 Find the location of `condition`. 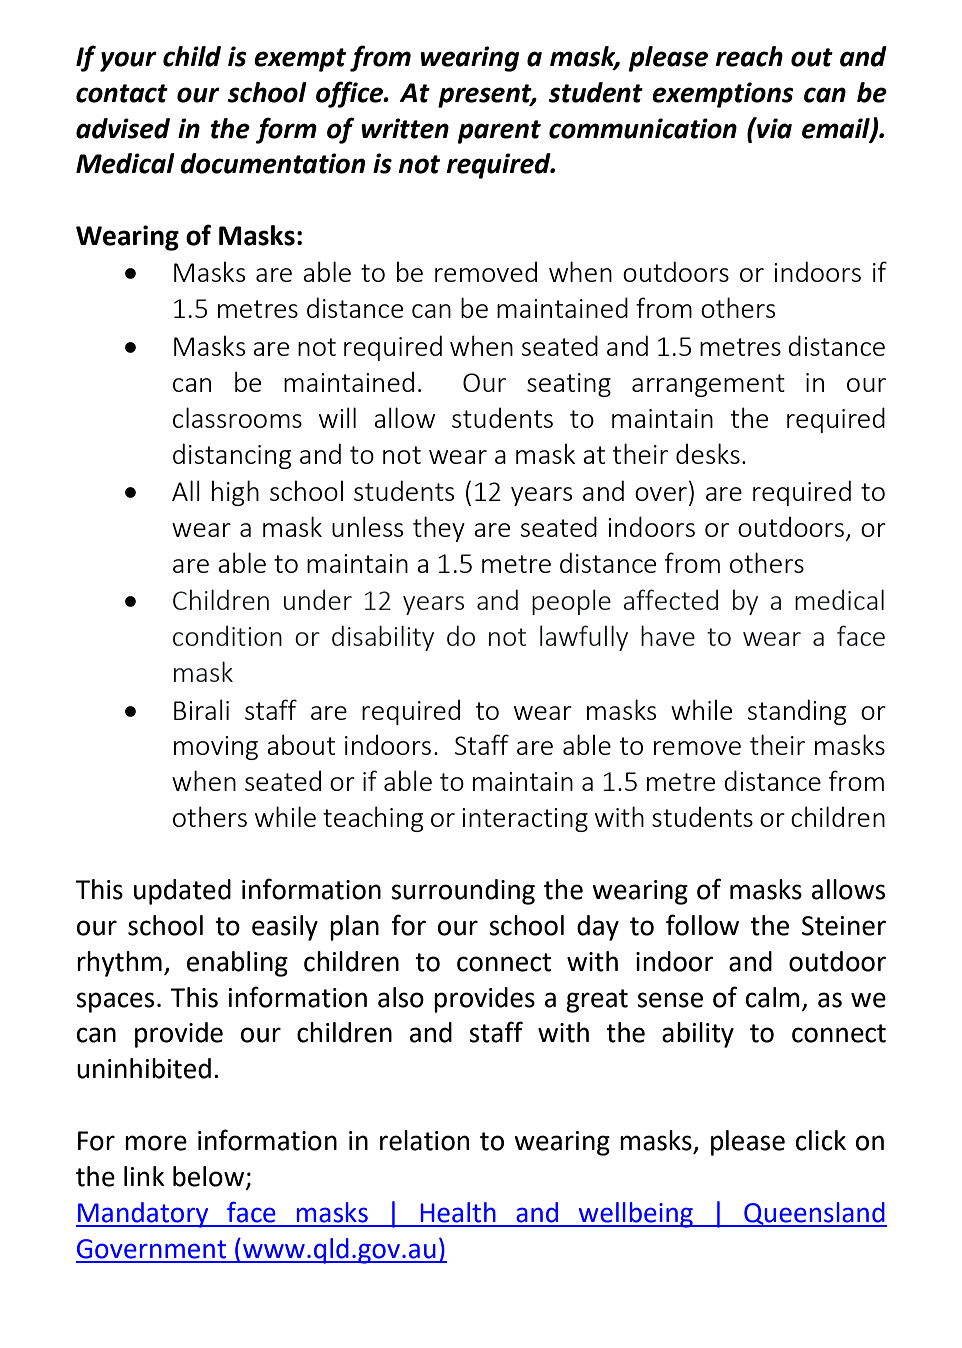

condition is located at coordinates (227, 636).
